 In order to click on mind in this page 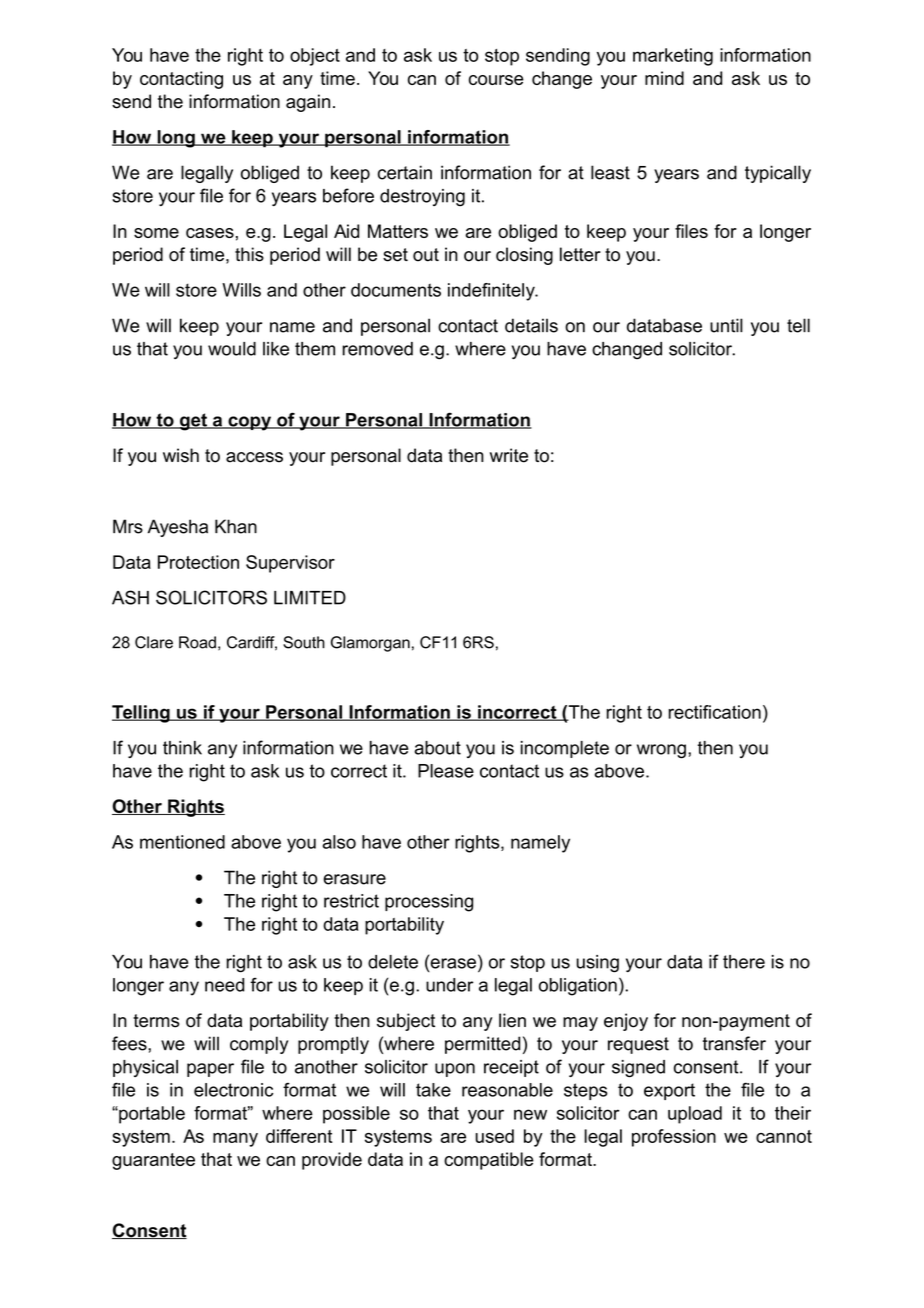, I will do `click(664, 78)`.
